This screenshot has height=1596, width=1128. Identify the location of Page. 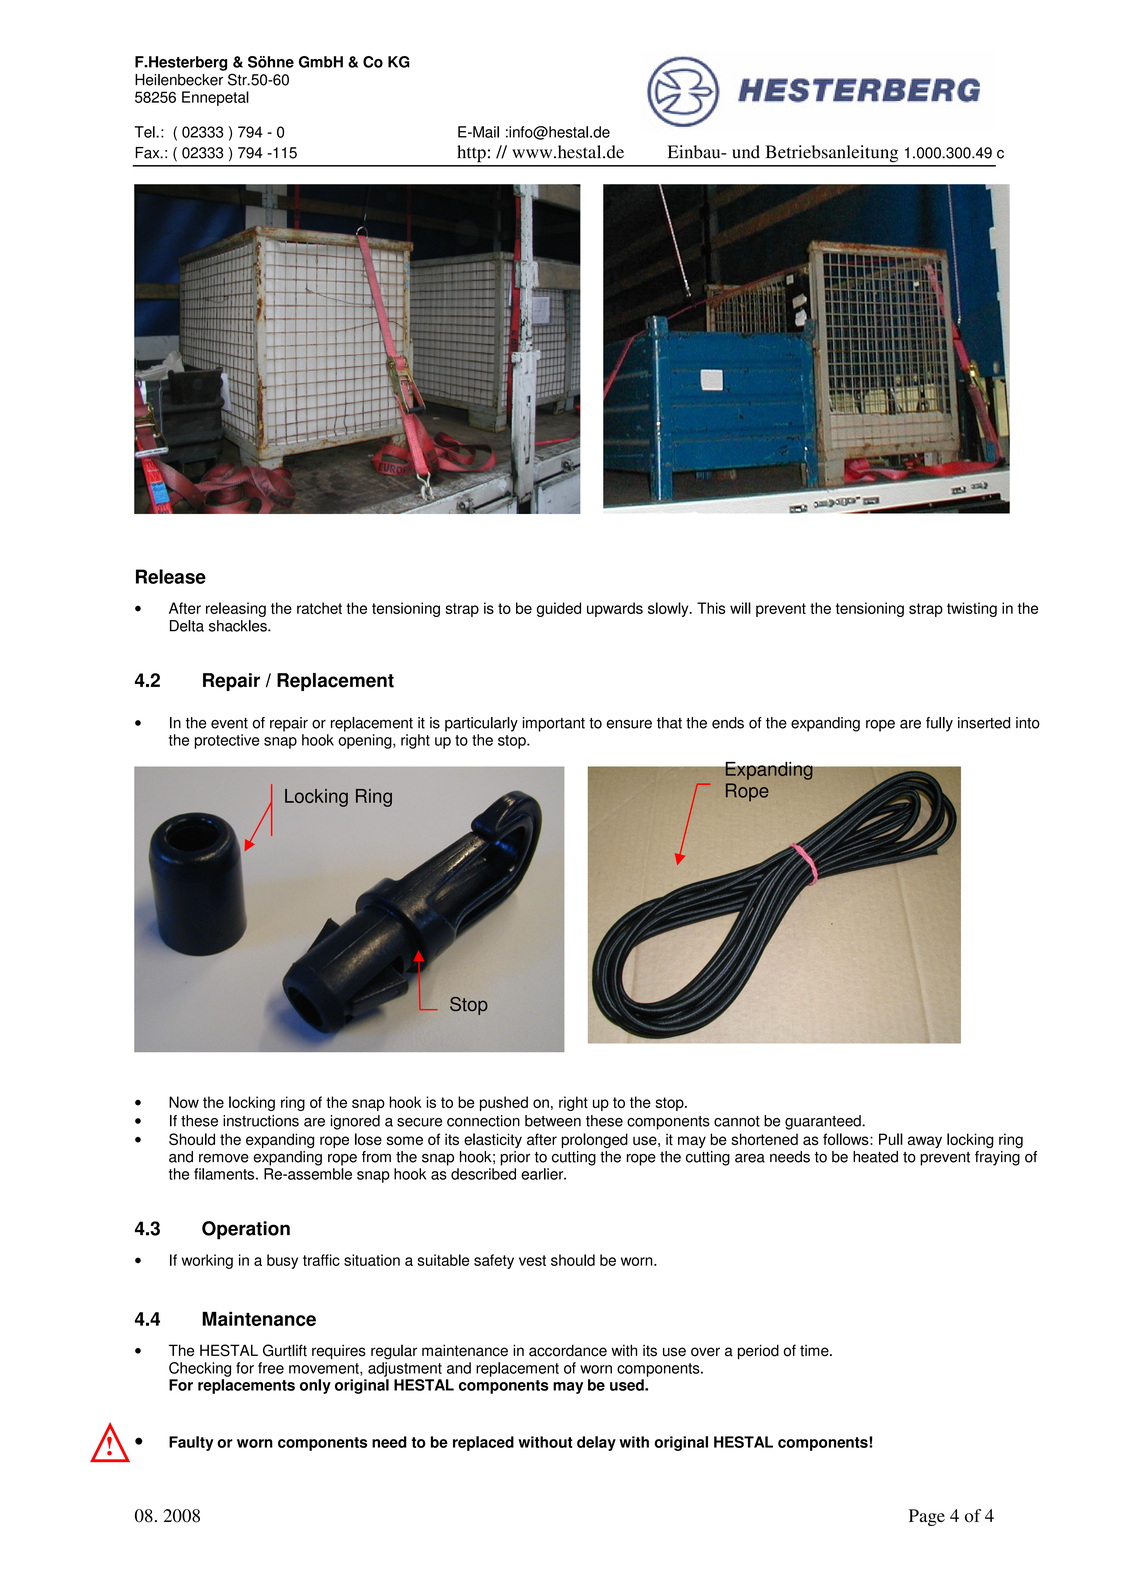
(927, 1517).
